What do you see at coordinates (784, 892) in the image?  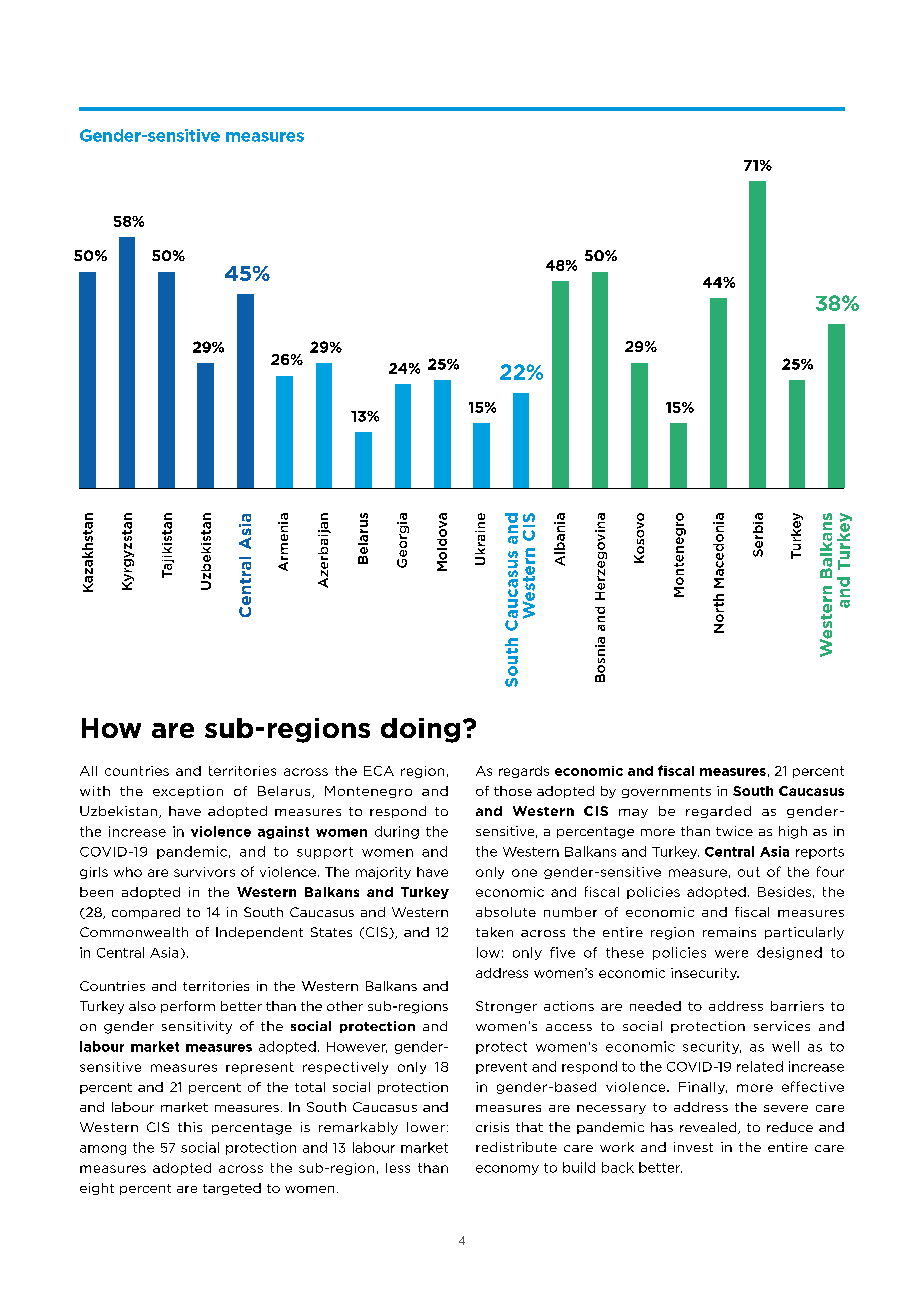 I see `Besides` at bounding box center [784, 892].
